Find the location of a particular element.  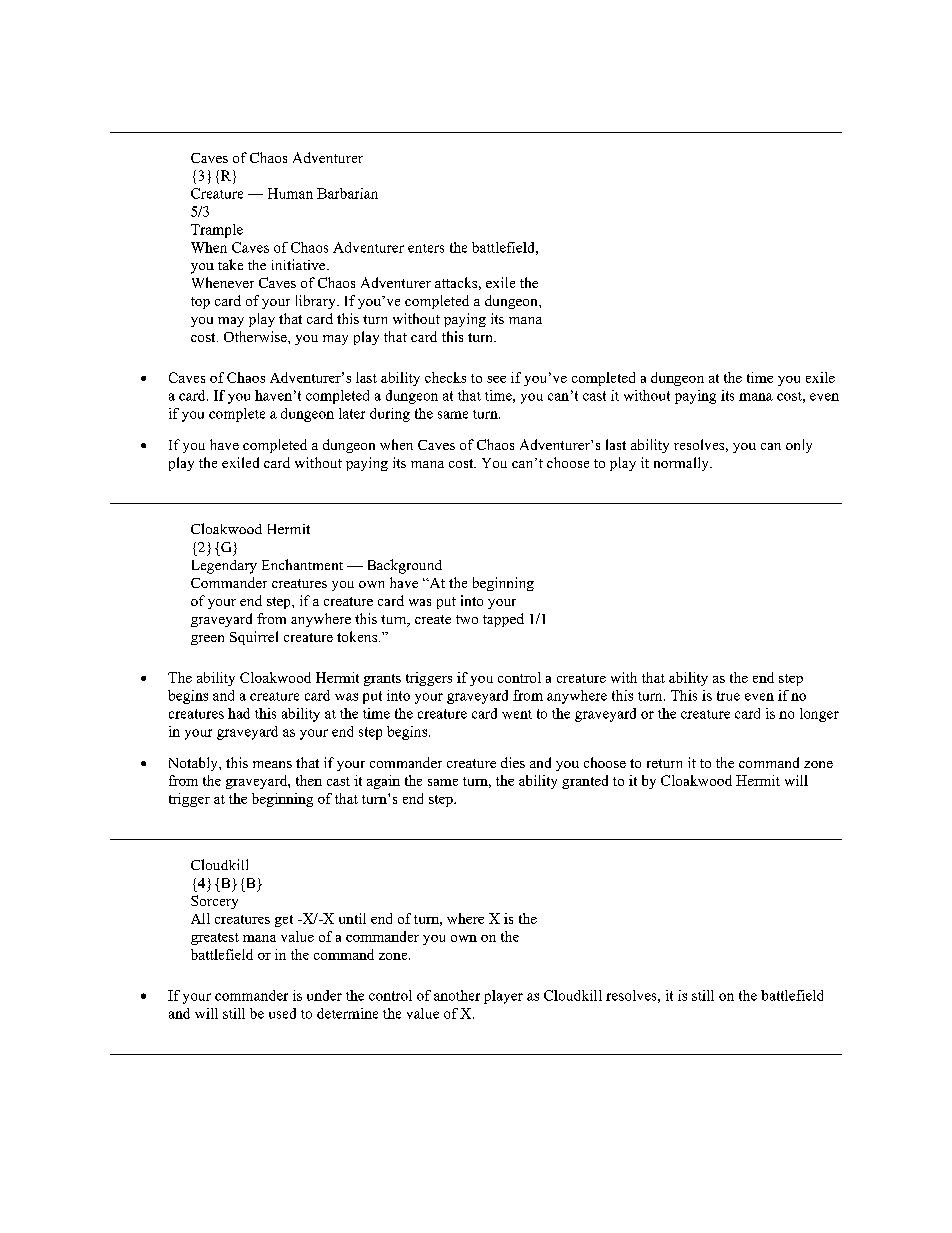

see is located at coordinates (496, 379).
